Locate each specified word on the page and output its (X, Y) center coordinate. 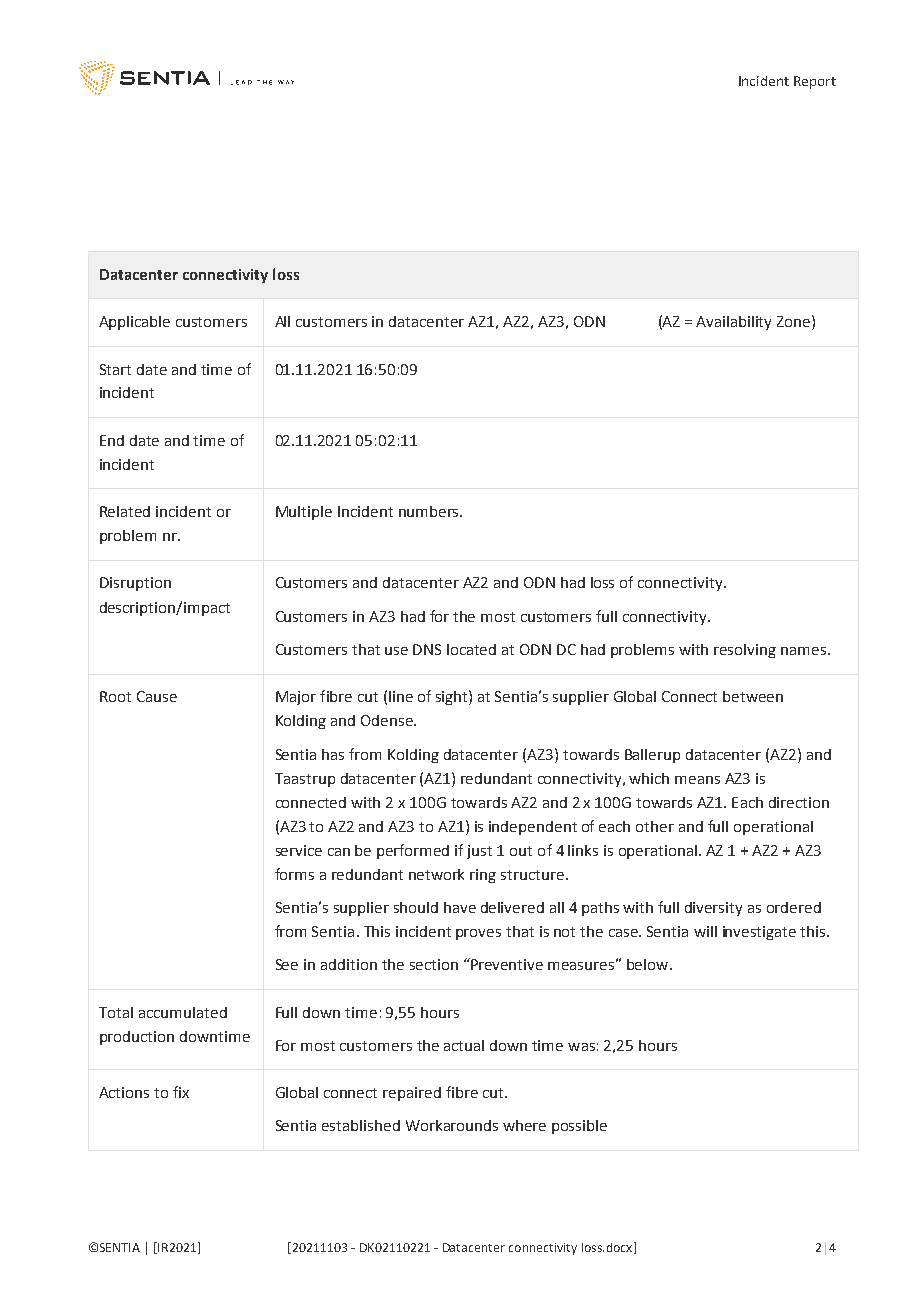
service (299, 850)
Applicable (134, 323)
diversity (713, 909)
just (479, 852)
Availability (733, 323)
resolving (745, 651)
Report (815, 82)
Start (115, 369)
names (803, 651)
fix (181, 1092)
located (471, 649)
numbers (430, 511)
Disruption (135, 584)
